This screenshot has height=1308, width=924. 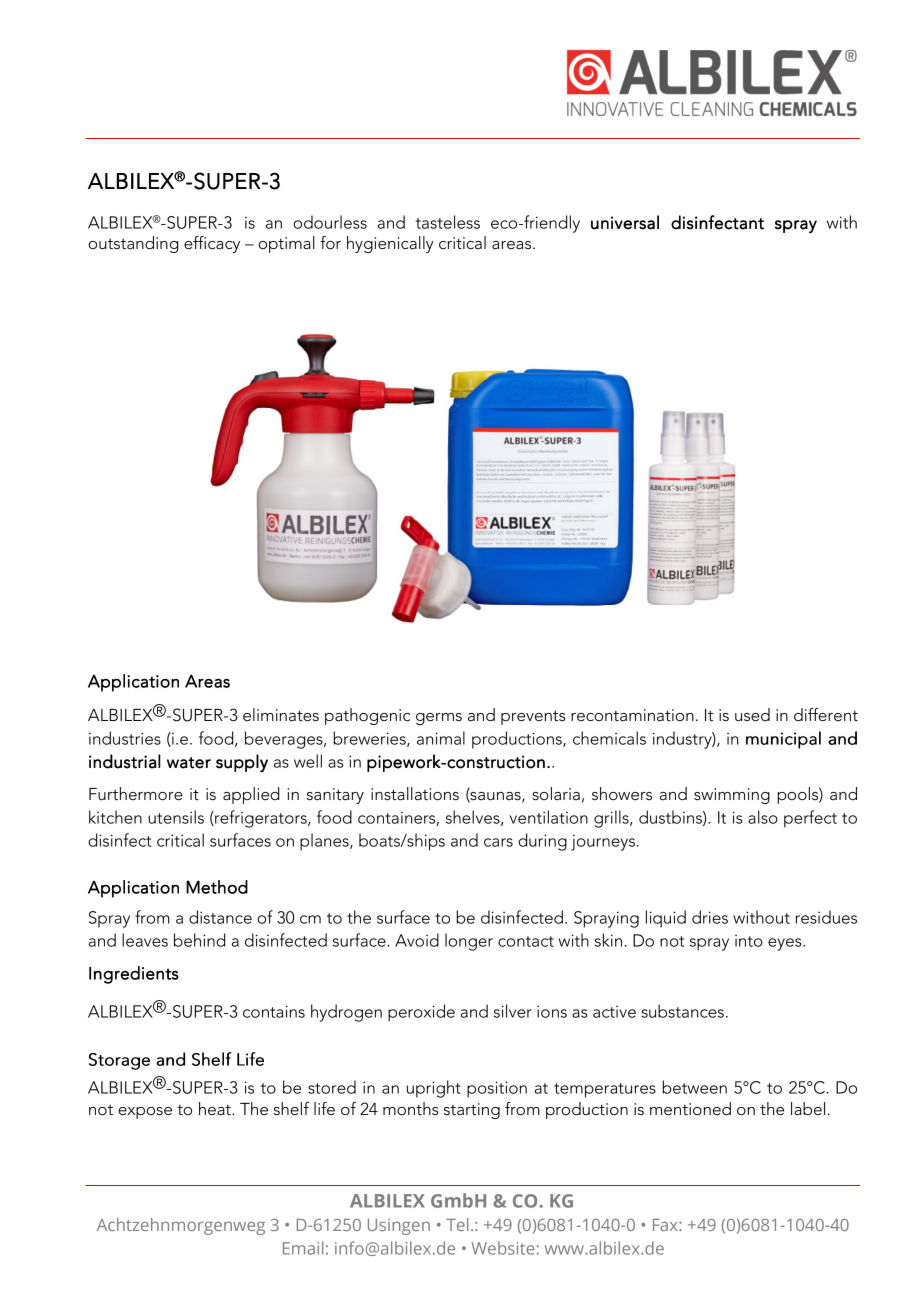 I want to click on swimming, so click(x=732, y=796).
